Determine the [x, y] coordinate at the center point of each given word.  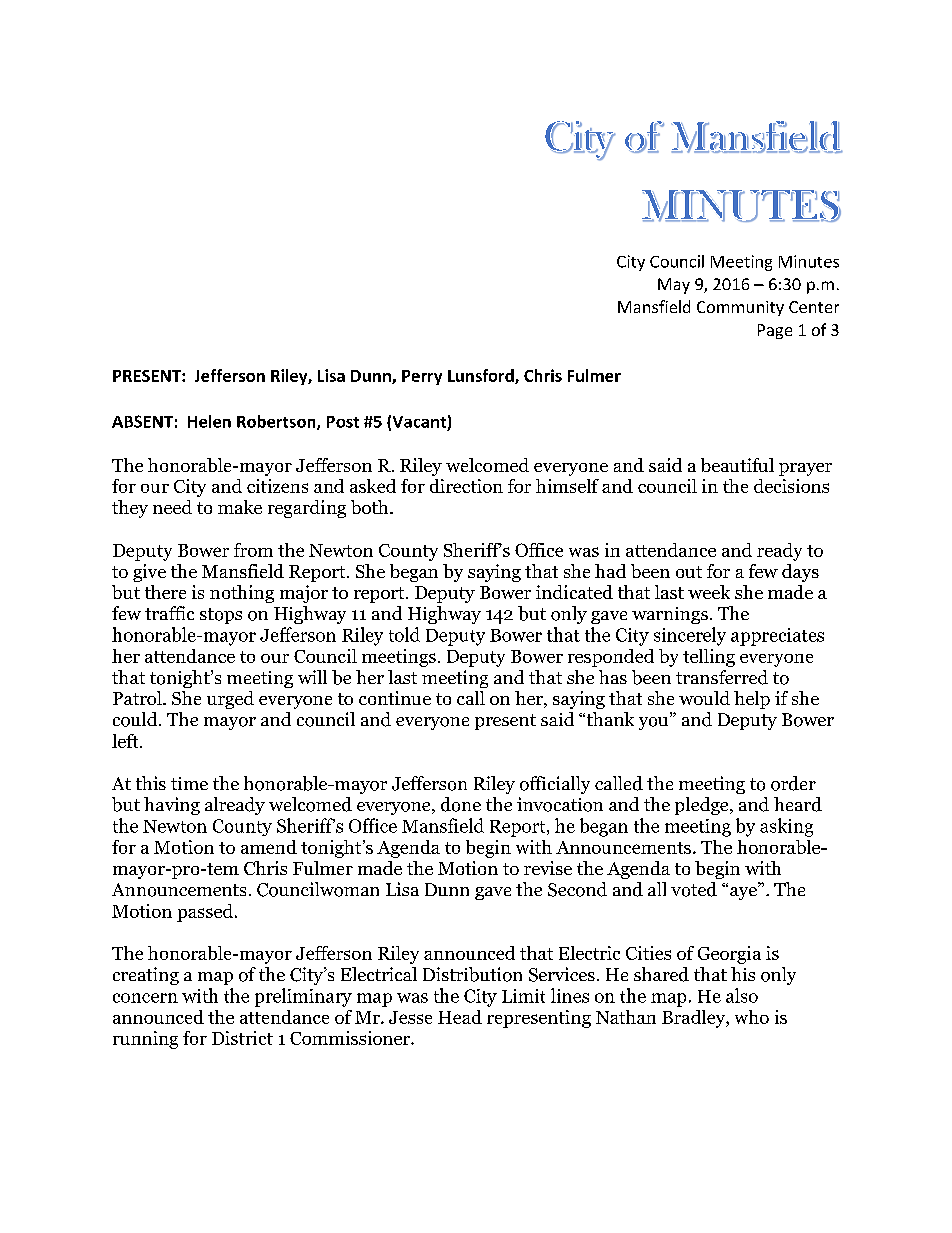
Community [740, 308]
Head [460, 1017]
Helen [209, 421]
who [752, 1017]
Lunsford [482, 376]
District [242, 1038]
